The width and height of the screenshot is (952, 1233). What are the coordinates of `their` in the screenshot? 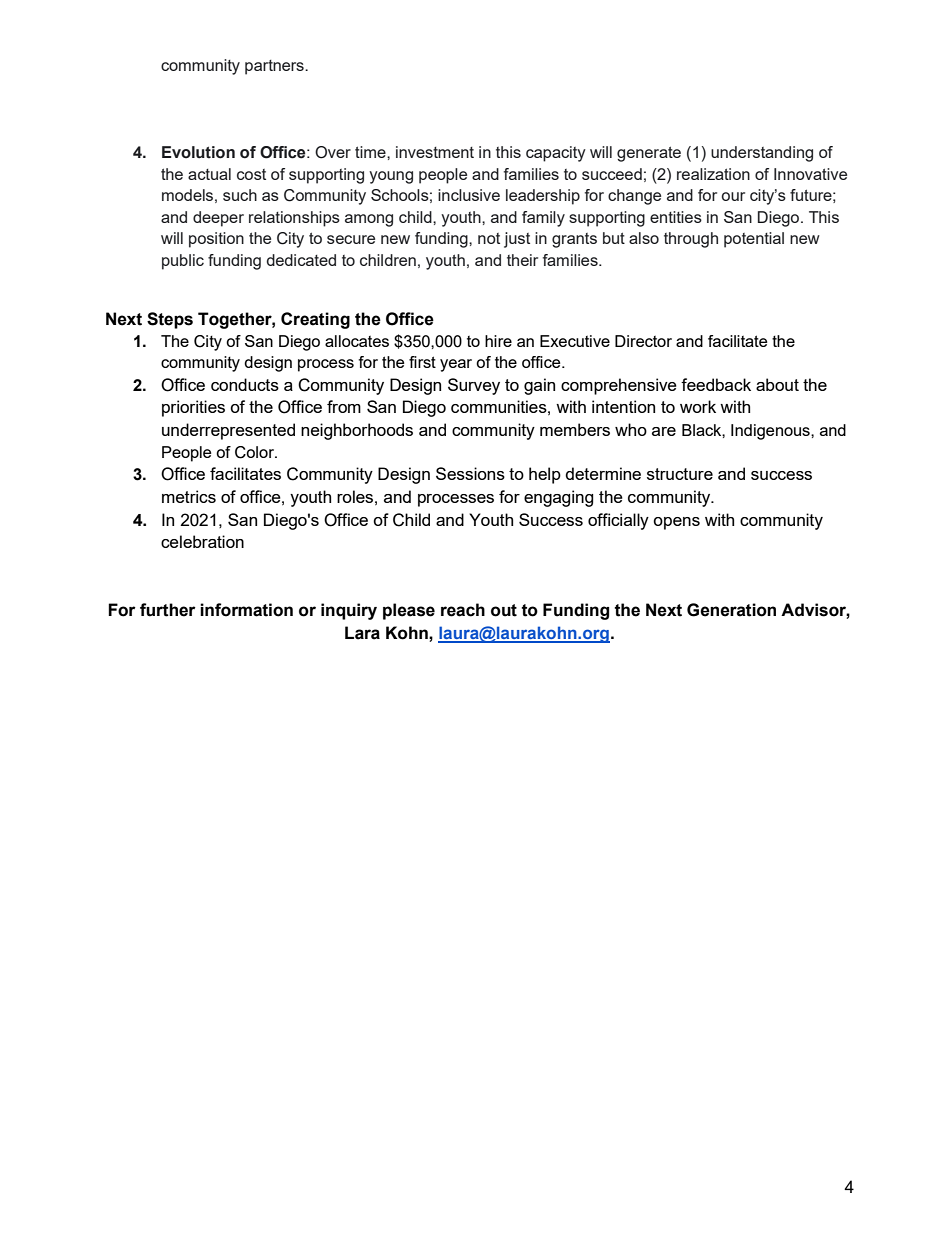 It's located at (522, 260).
